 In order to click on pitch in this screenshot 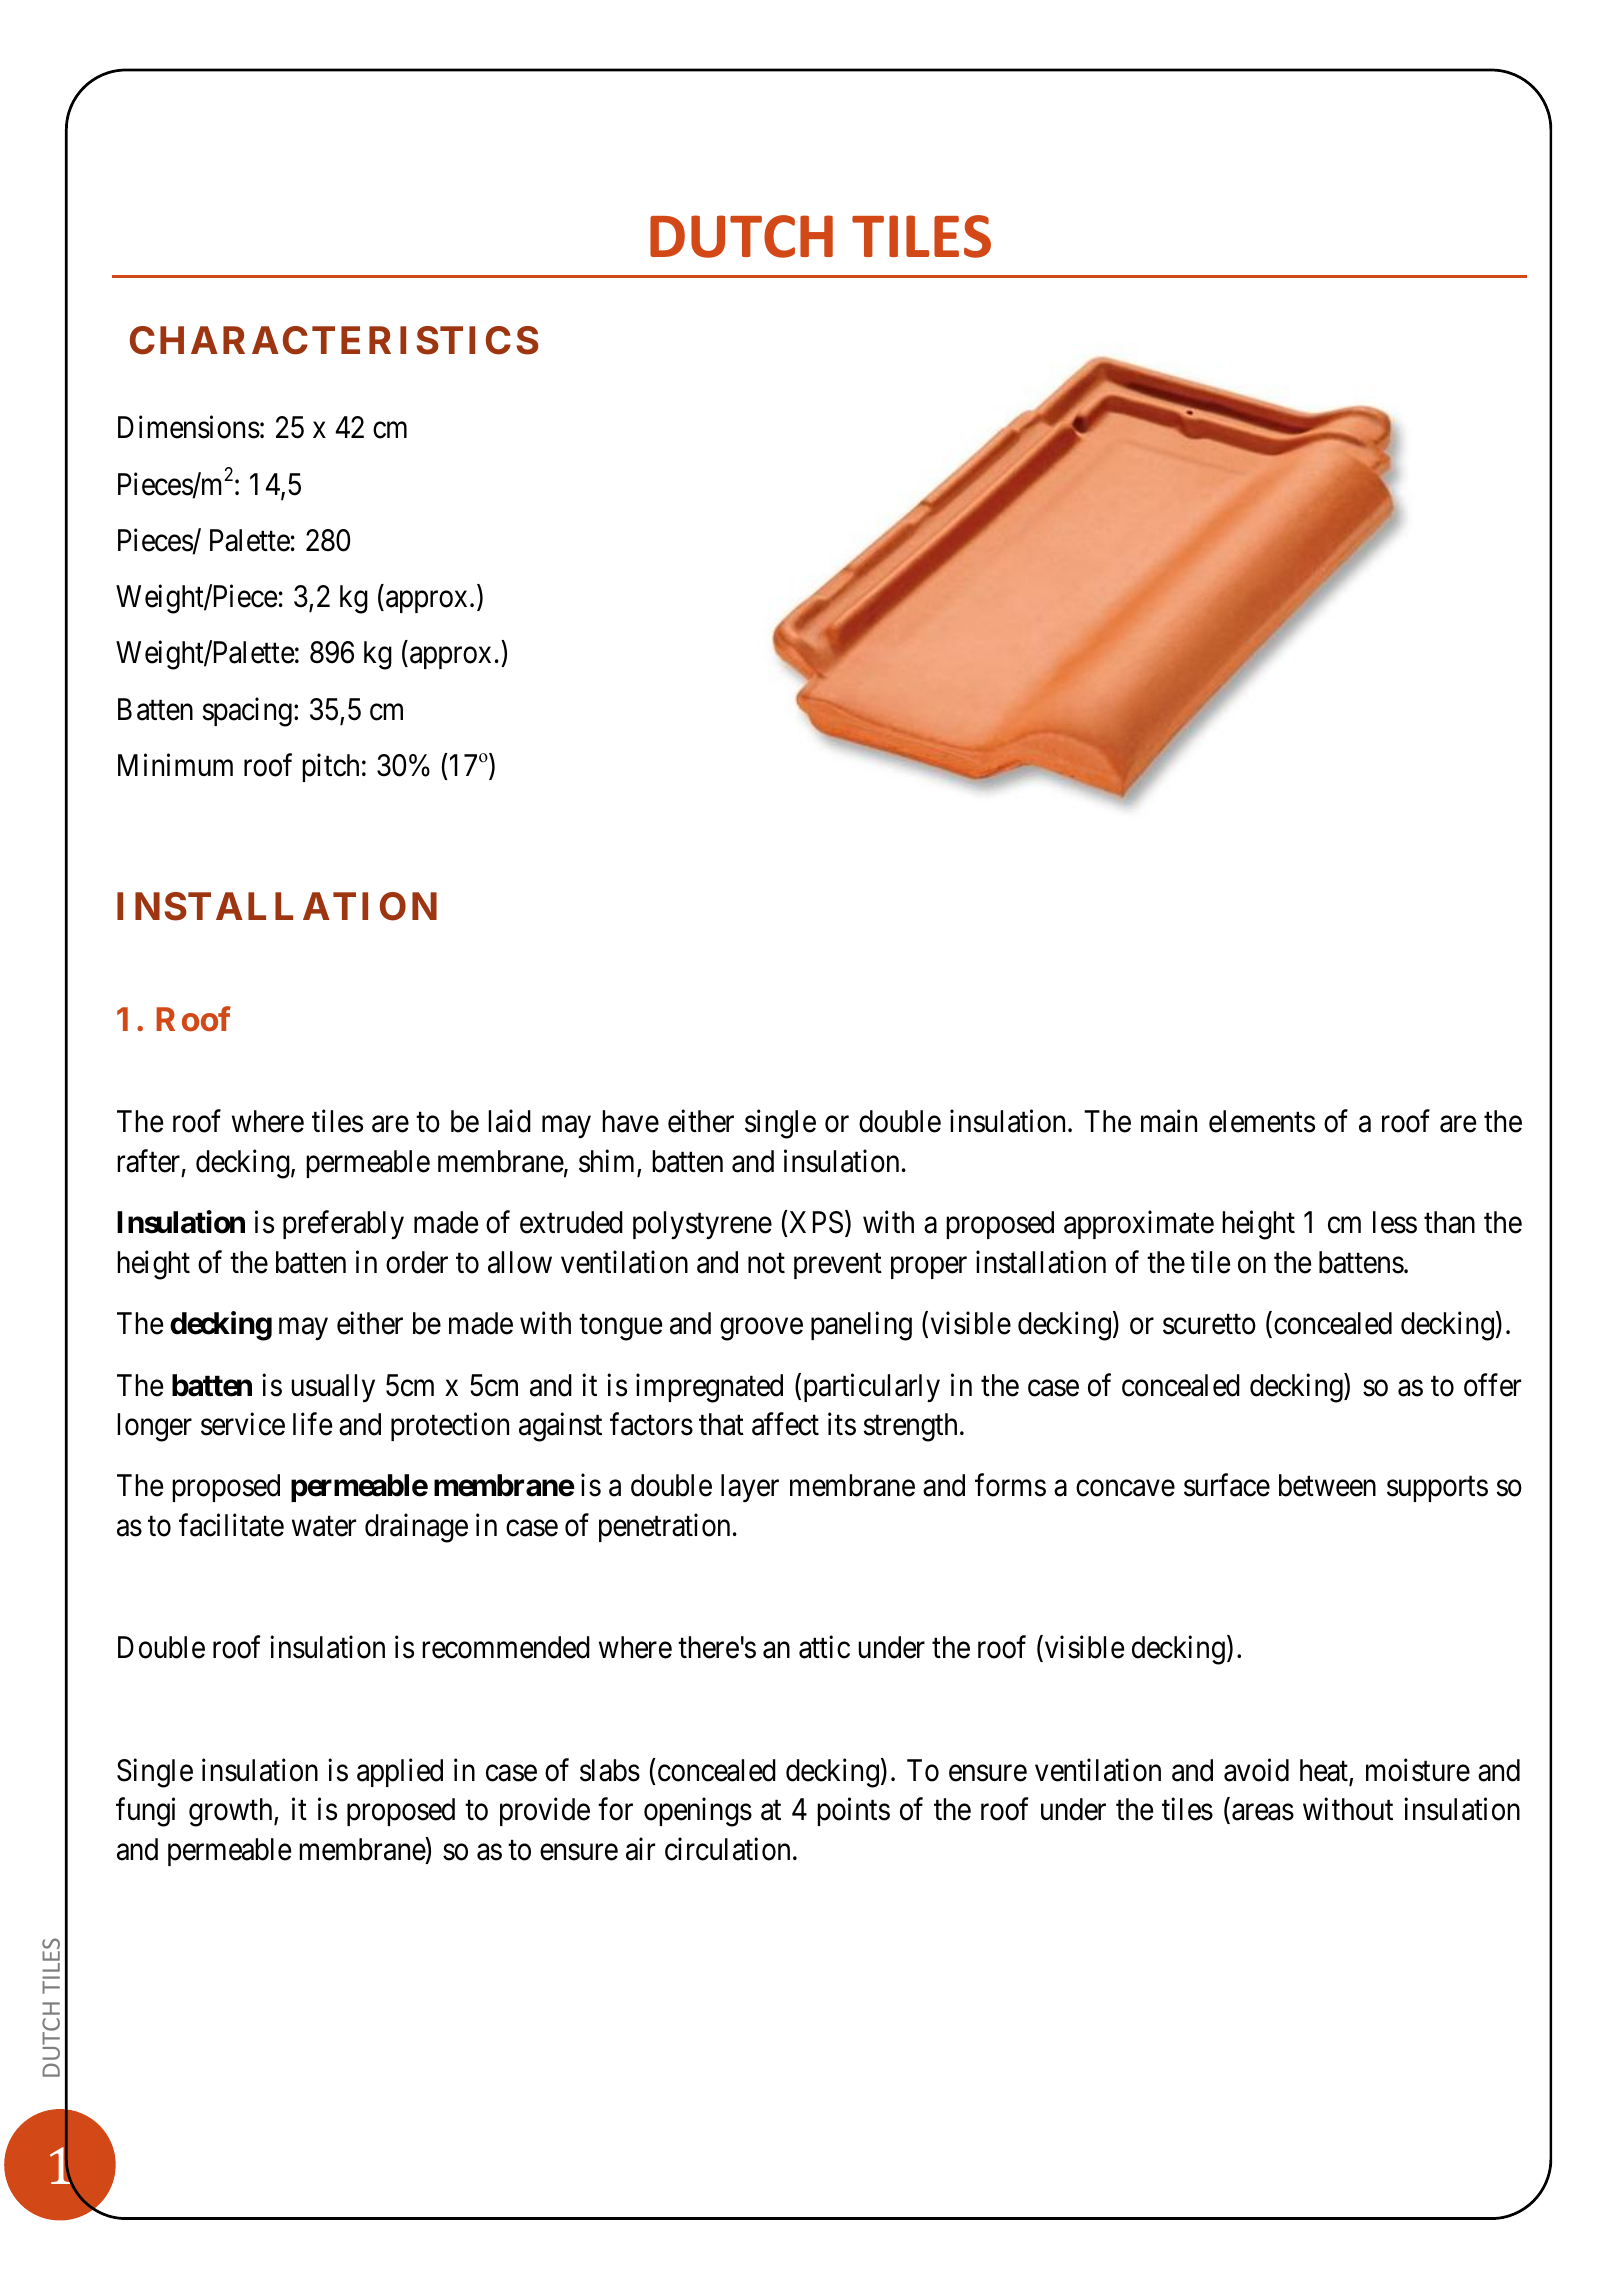, I will do `click(330, 767)`.
